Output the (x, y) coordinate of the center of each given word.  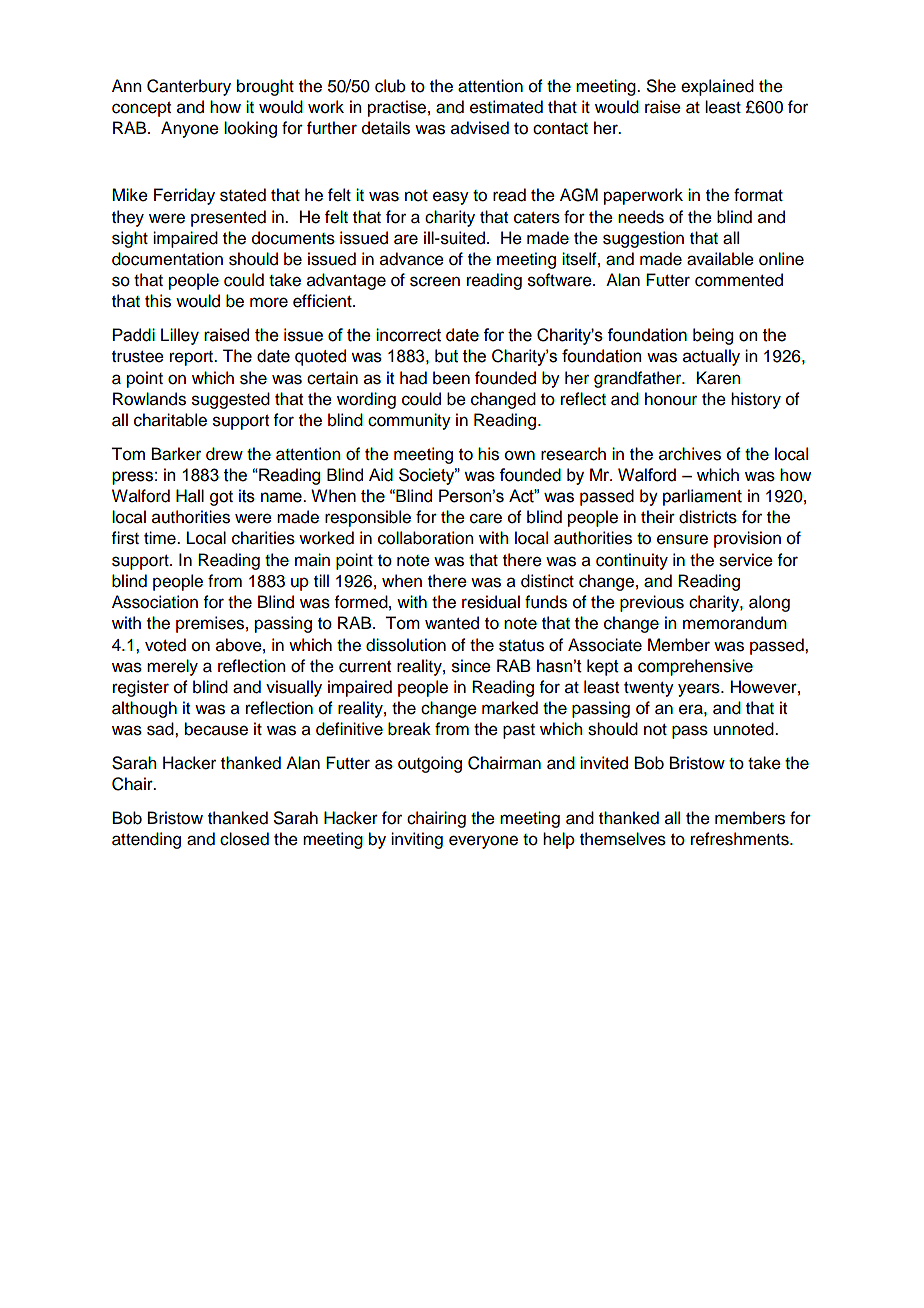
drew (224, 454)
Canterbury (189, 87)
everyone (483, 842)
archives (690, 454)
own (520, 455)
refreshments (741, 839)
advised (480, 128)
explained (717, 87)
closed (244, 839)
